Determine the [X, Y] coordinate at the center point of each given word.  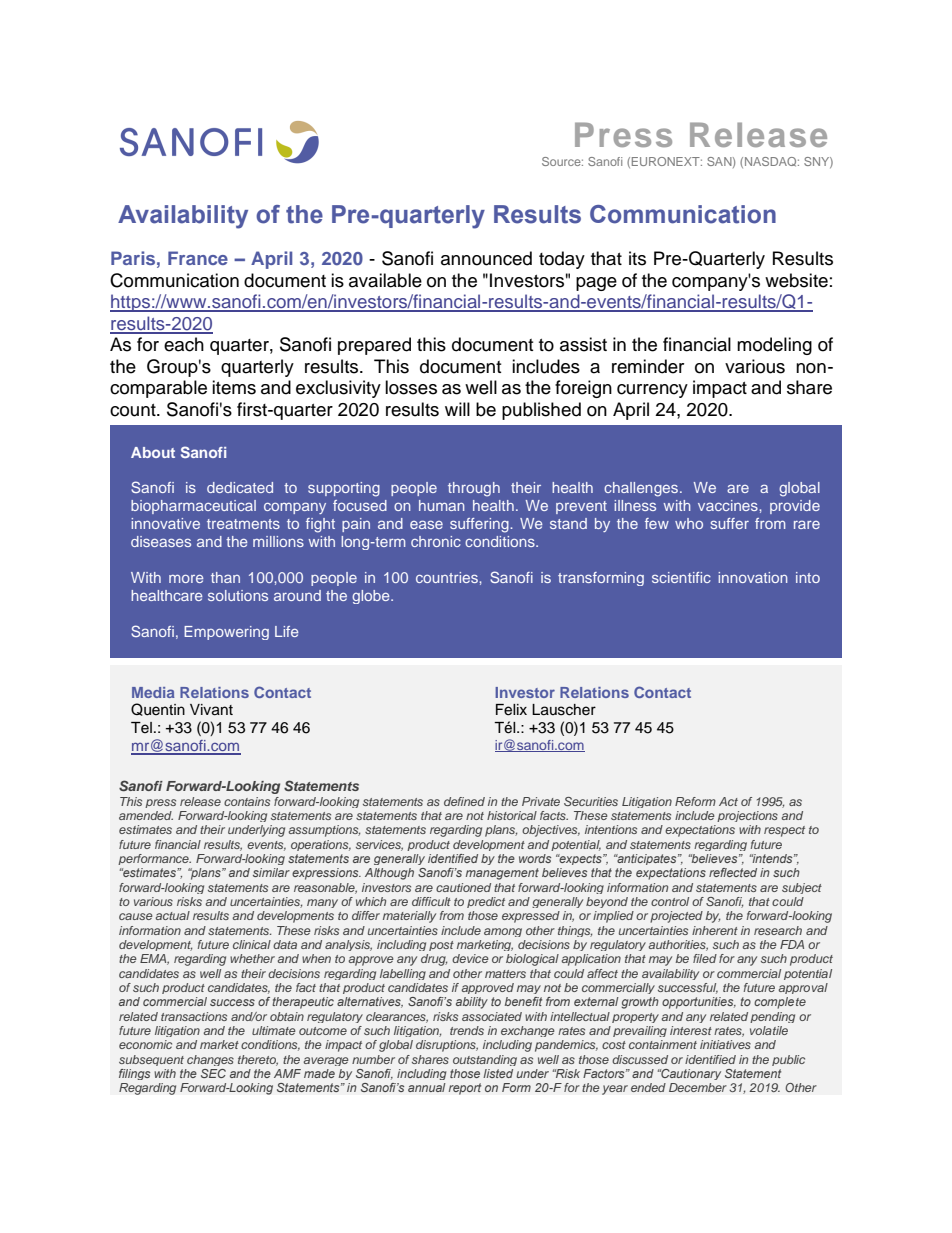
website [796, 280]
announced [486, 258]
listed [498, 1073]
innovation [752, 577]
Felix [511, 710]
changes [210, 1060]
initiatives [725, 1044]
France [198, 258]
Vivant [211, 710]
